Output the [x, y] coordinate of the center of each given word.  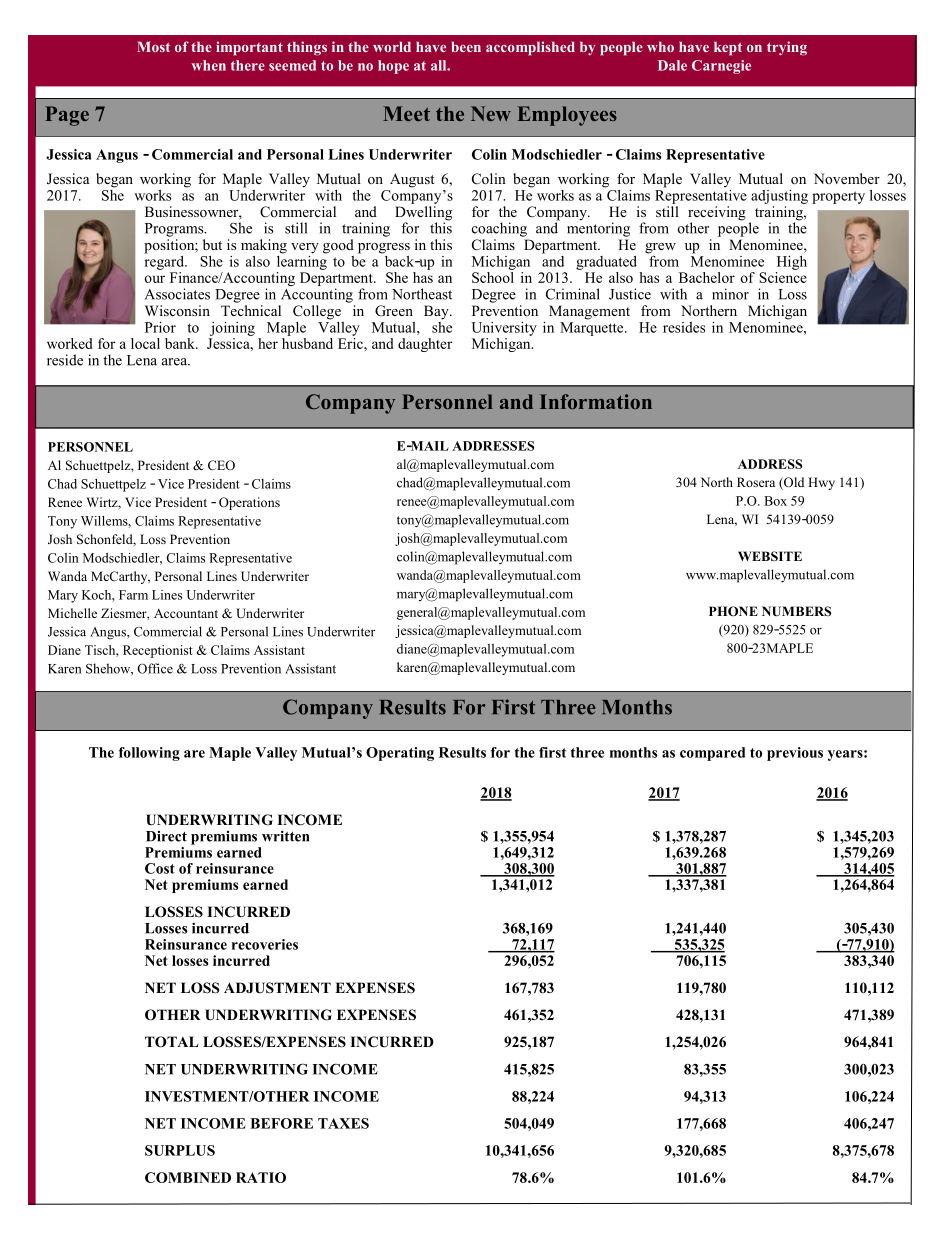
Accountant [186, 613]
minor [730, 294]
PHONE [733, 611]
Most [153, 46]
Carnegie [721, 67]
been [466, 46]
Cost [160, 868]
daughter [425, 345]
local [145, 343]
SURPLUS [180, 1150]
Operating [400, 754]
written [285, 836]
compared [712, 754]
